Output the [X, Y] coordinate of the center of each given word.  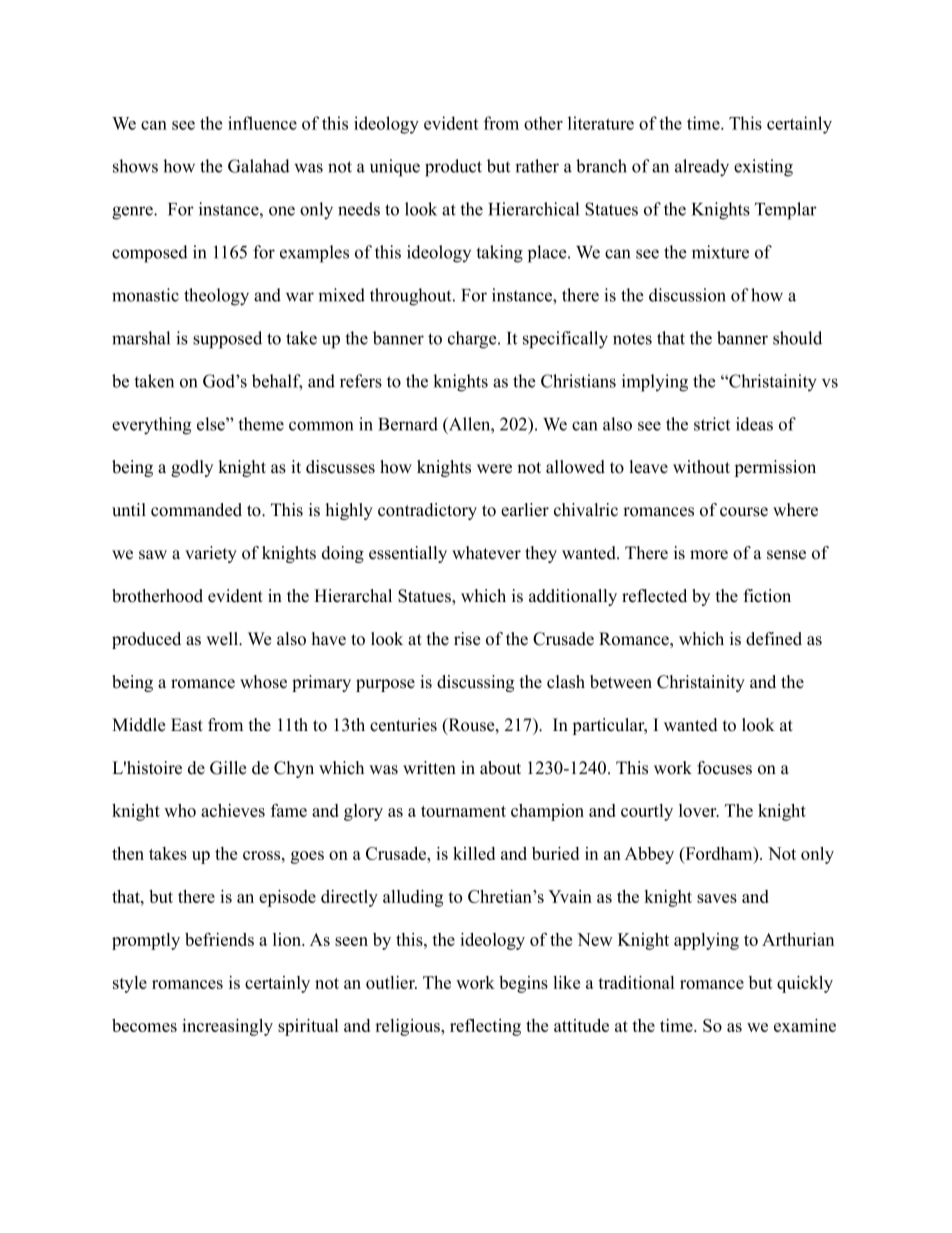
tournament [463, 811]
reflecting [485, 1027]
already [702, 168]
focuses [724, 768]
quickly [805, 984]
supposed [227, 340]
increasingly [227, 1027]
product [453, 168]
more [709, 555]
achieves [233, 810]
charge [473, 340]
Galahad [259, 166]
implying [655, 383]
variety [211, 554]
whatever [486, 553]
